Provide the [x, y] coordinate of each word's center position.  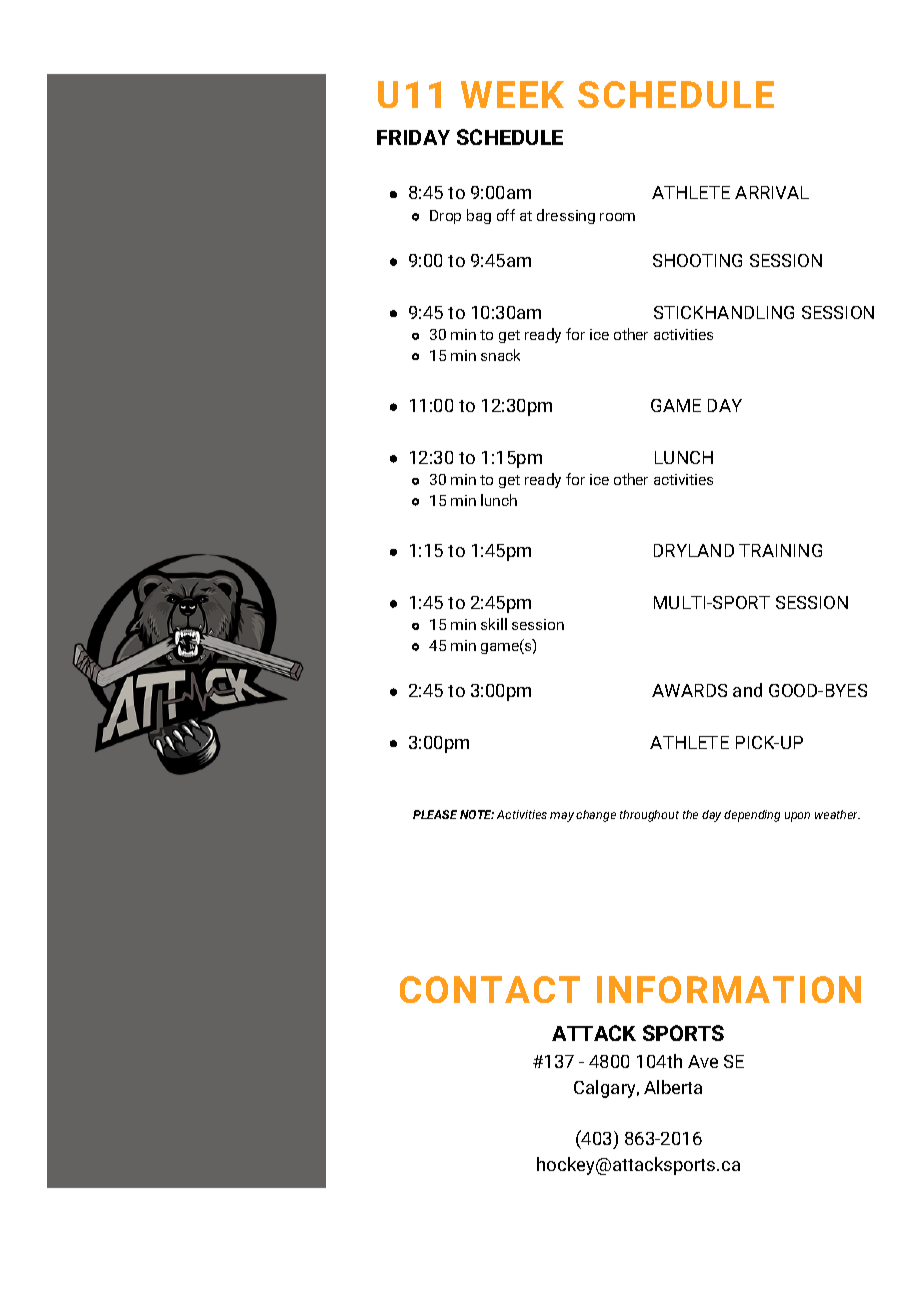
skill [494, 624]
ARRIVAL [772, 192]
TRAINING [780, 550]
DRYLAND [694, 550]
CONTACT [490, 989]
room [617, 217]
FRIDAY [413, 137]
